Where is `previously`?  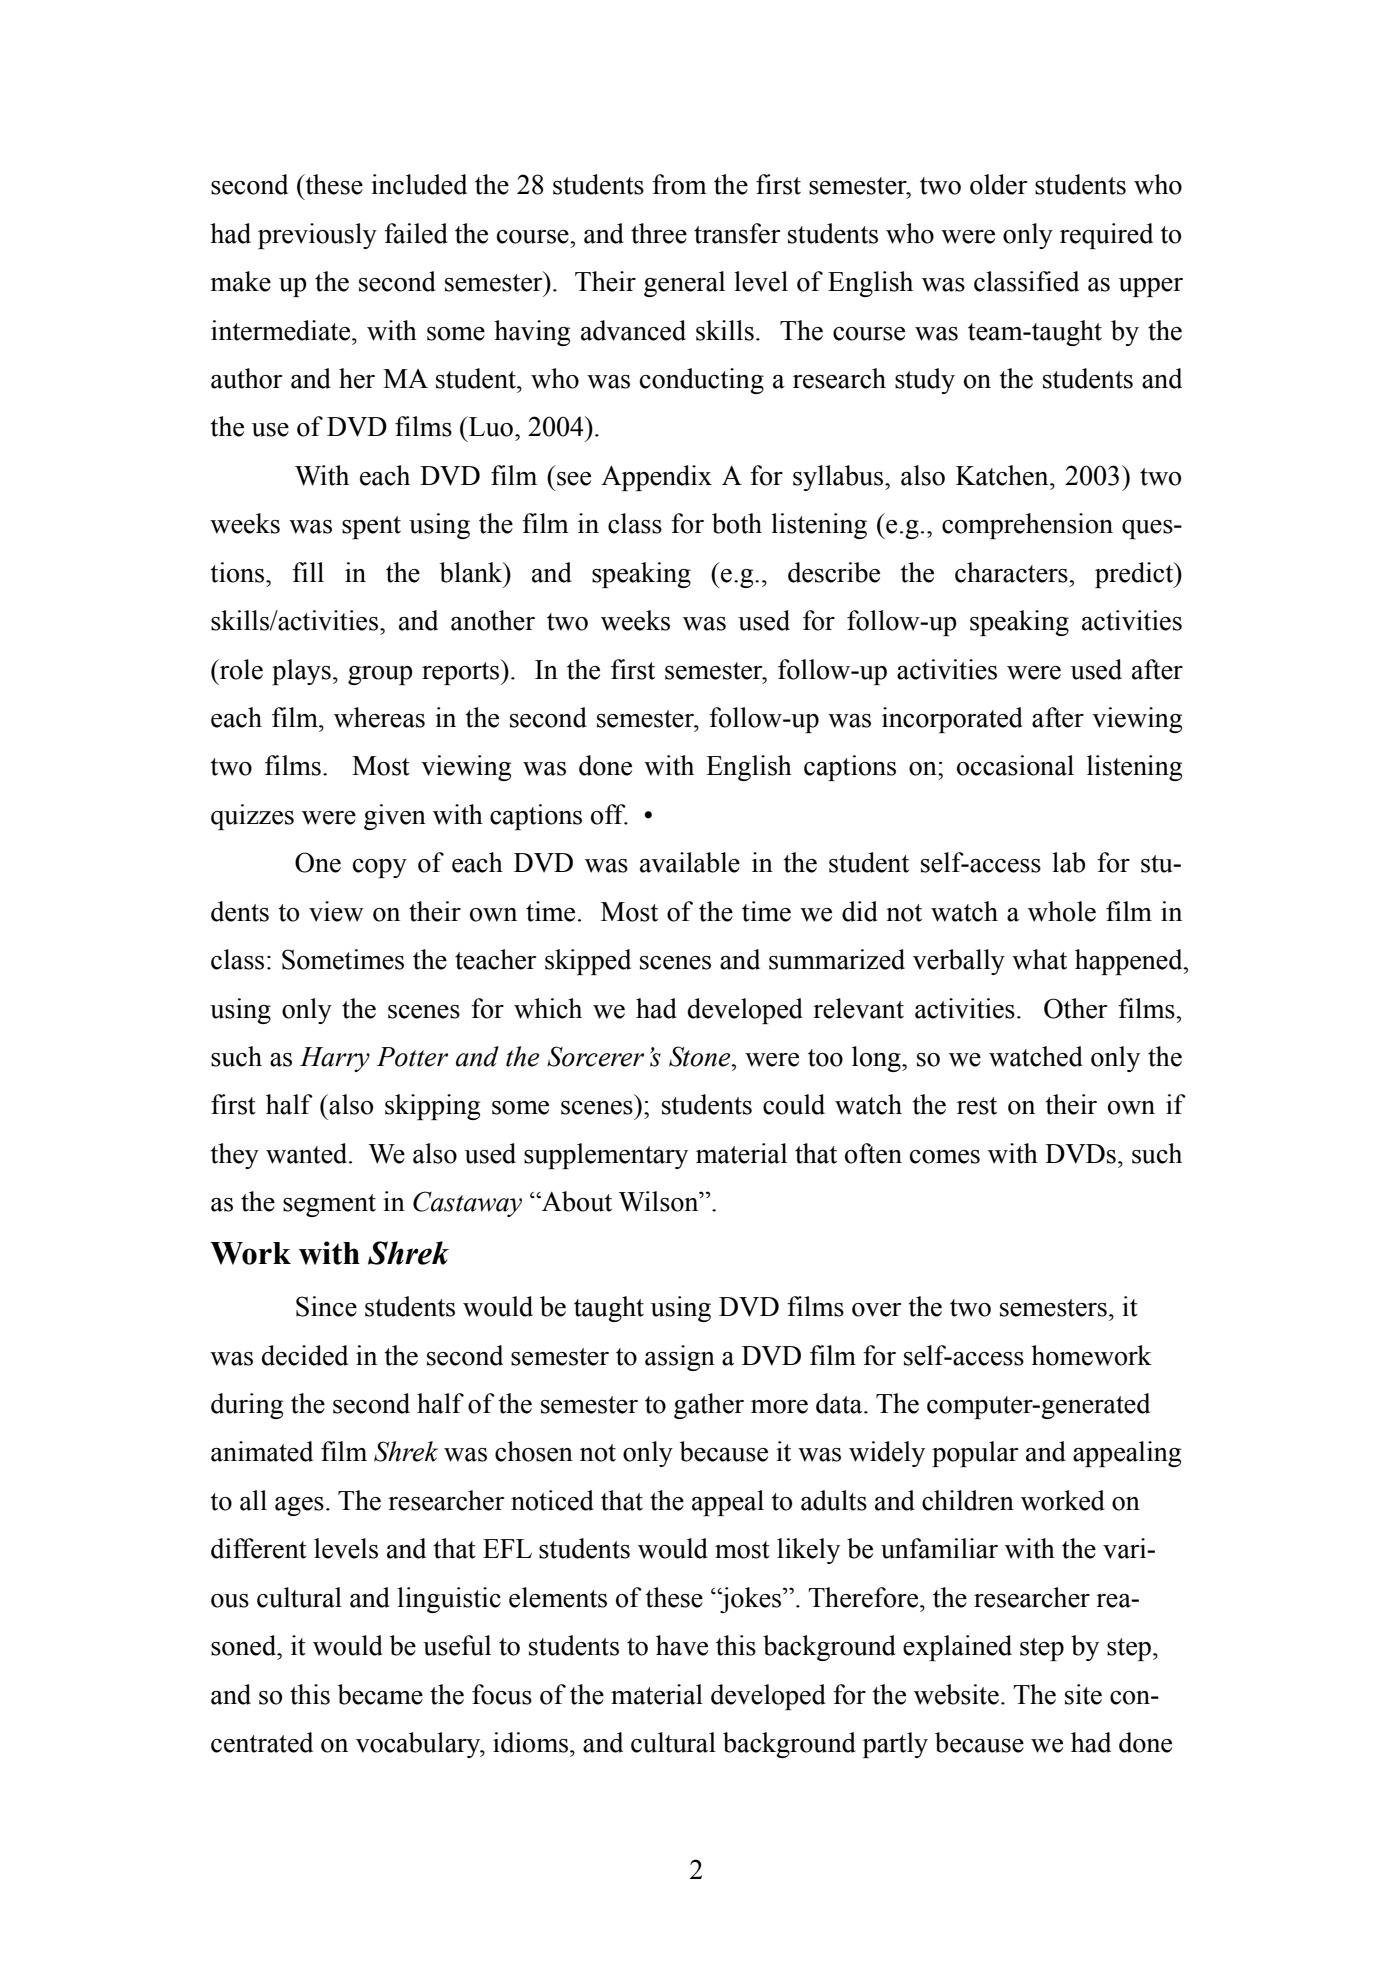 previously is located at coordinates (317, 236).
